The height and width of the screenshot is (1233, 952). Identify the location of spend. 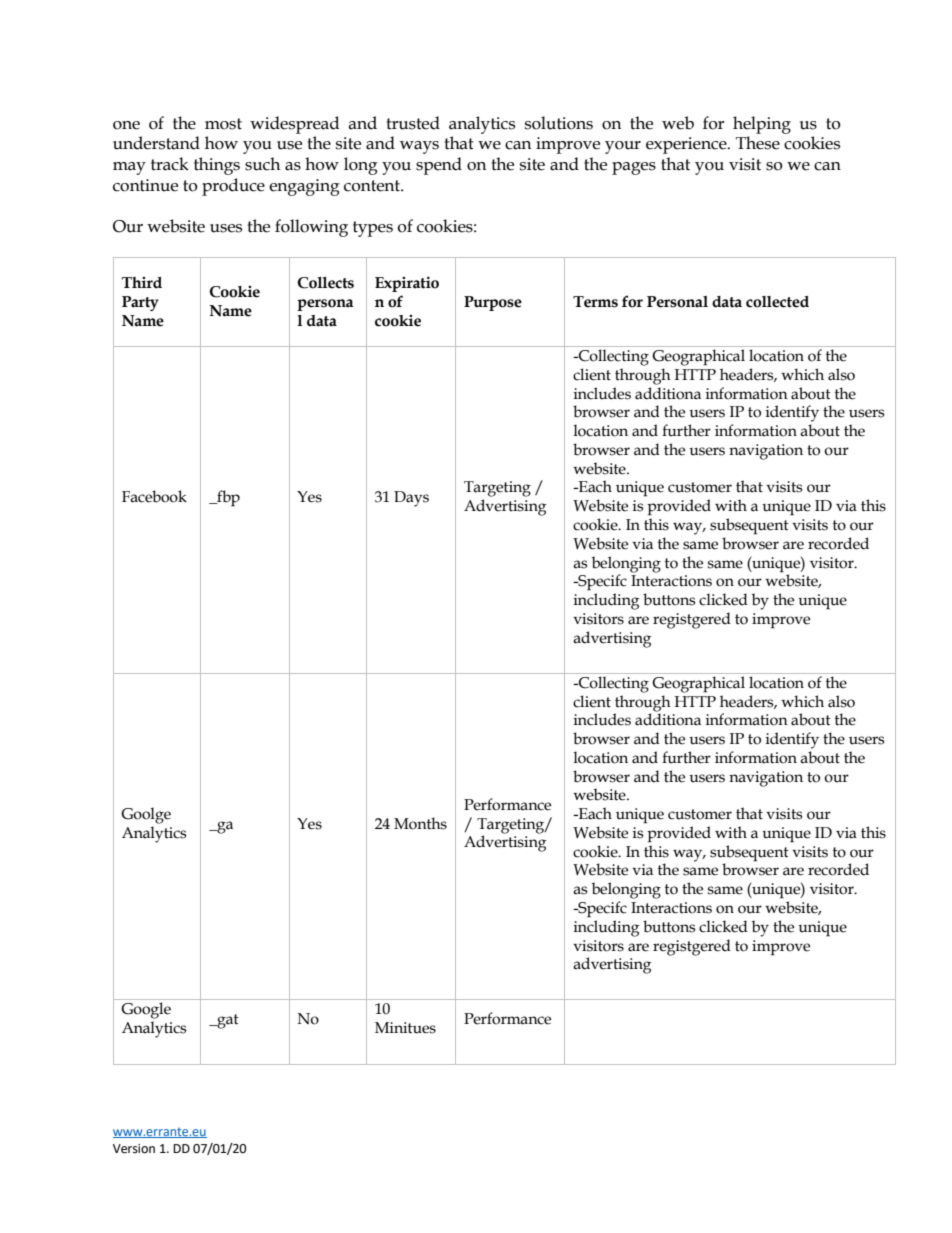
(439, 166).
